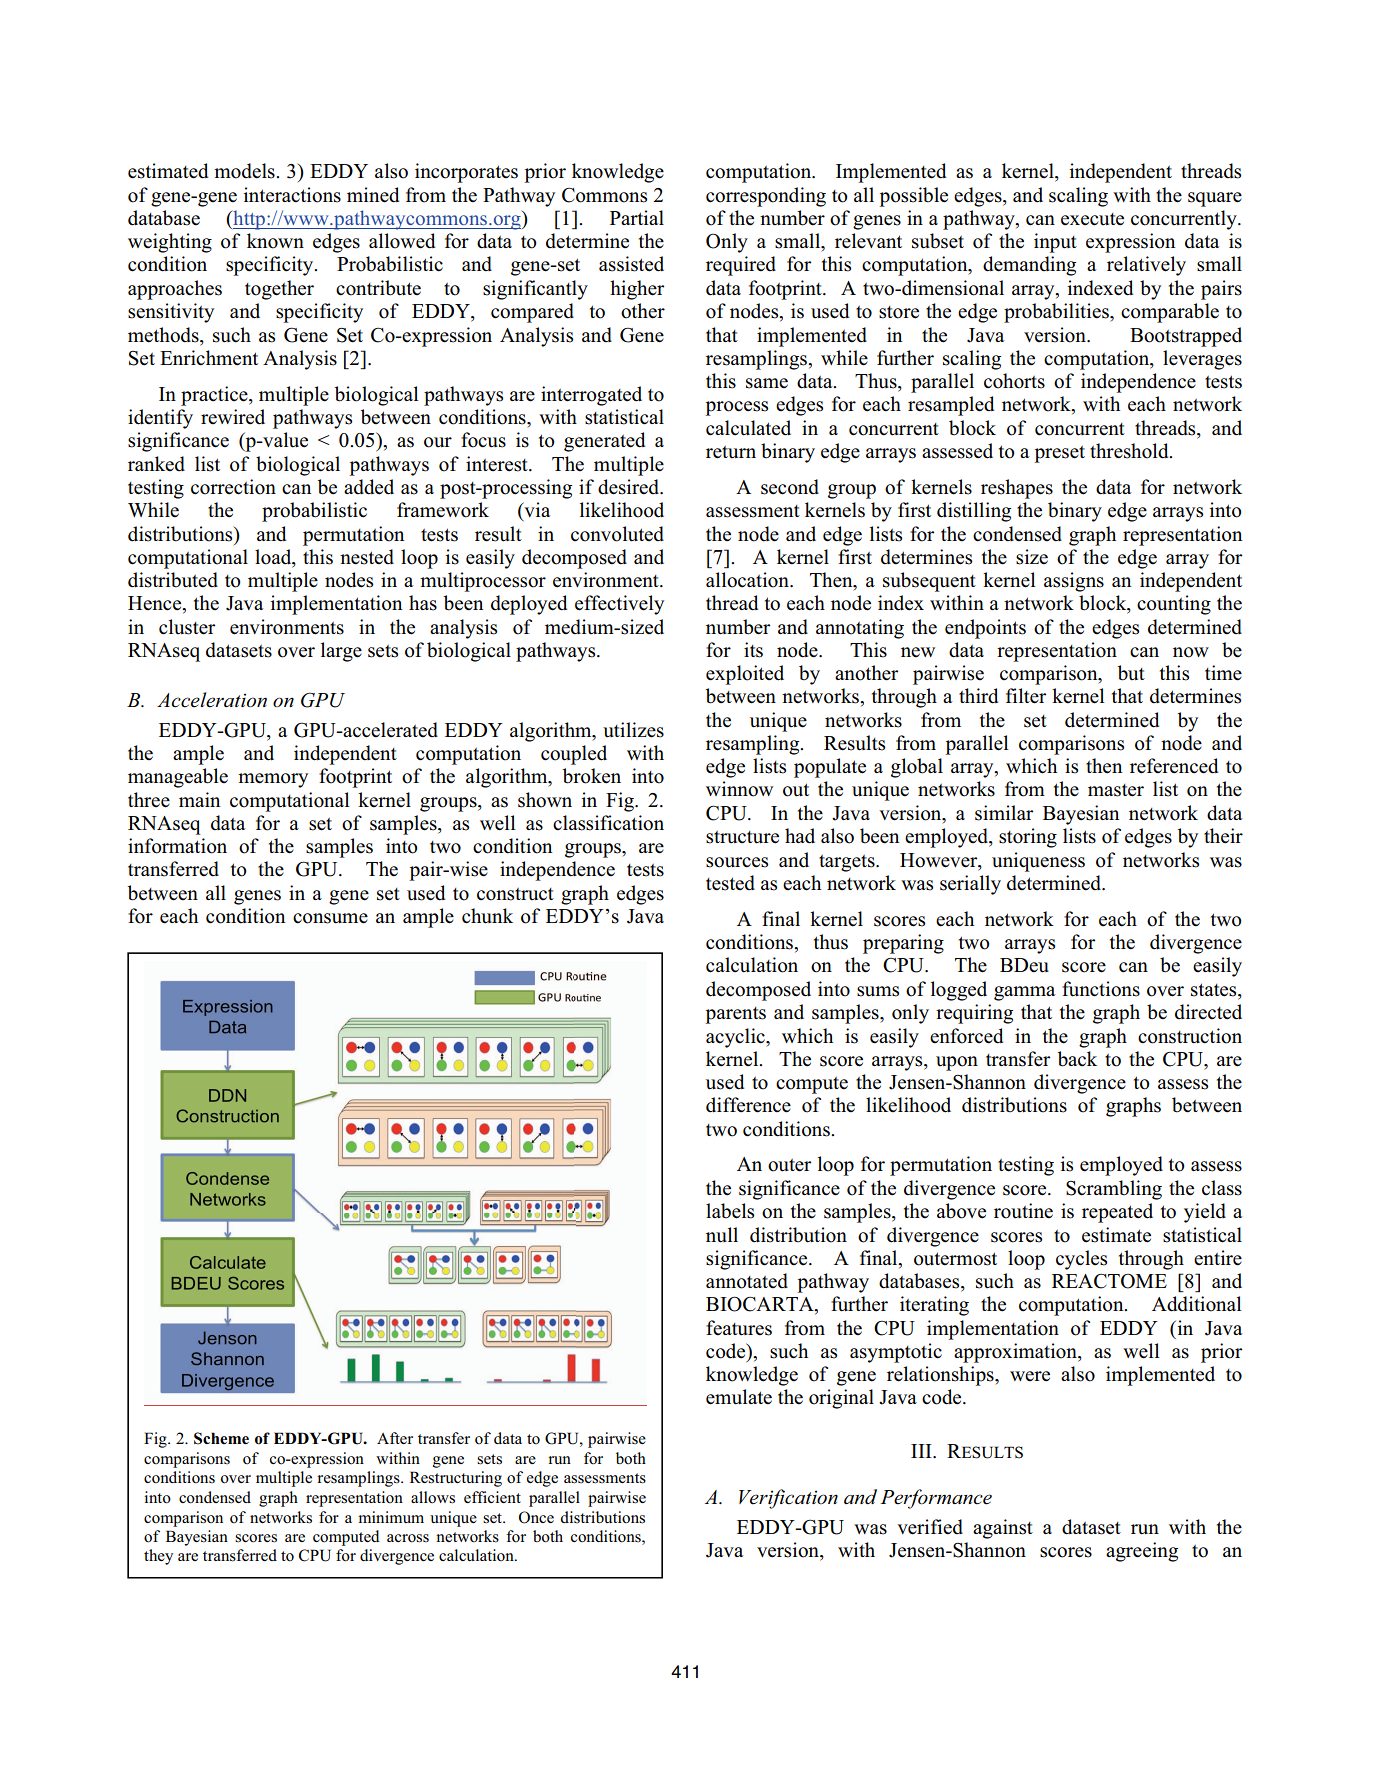 This page has width=1373, height=1777. I want to click on minimum, so click(391, 1517).
